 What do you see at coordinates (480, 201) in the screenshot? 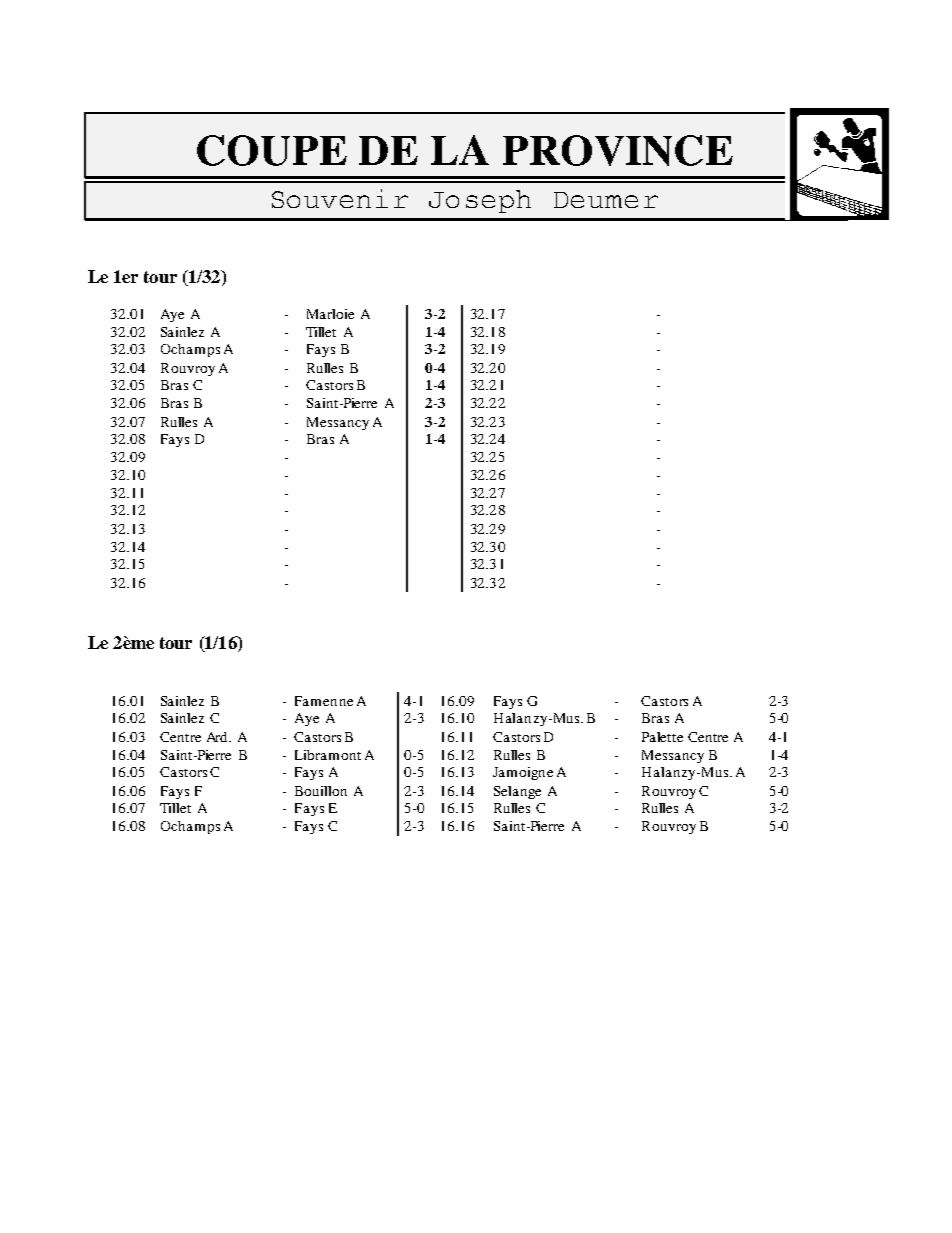
I see `Joseph` at bounding box center [480, 201].
